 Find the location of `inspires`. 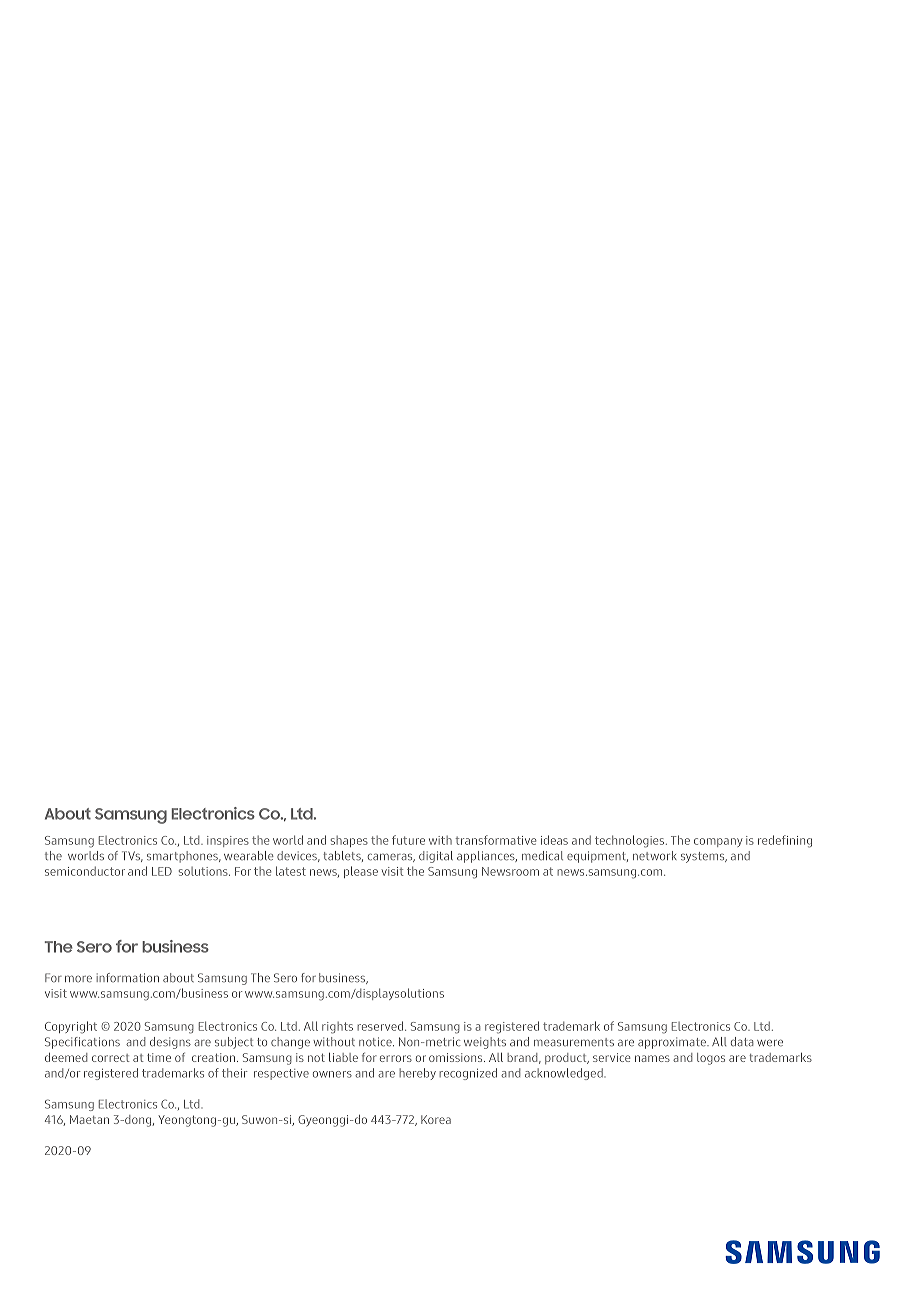

inspires is located at coordinates (228, 841).
